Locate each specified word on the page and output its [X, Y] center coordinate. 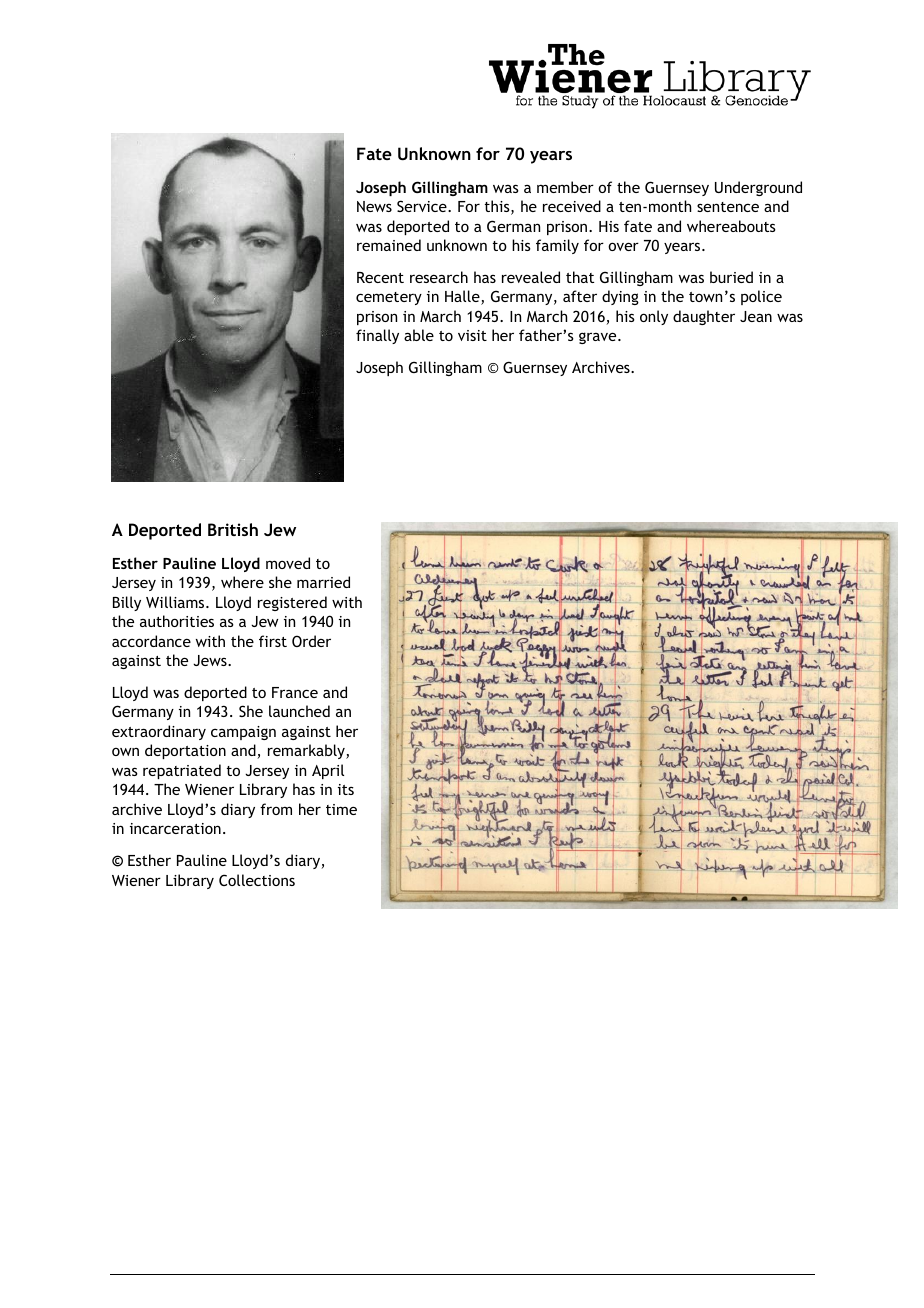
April [328, 771]
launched [299, 711]
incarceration [175, 828]
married [323, 582]
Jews [211, 660]
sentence [728, 207]
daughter [704, 317]
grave [599, 338]
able [419, 335]
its [346, 789]
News [374, 206]
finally [377, 336]
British [233, 529]
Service [423, 206]
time [341, 809]
